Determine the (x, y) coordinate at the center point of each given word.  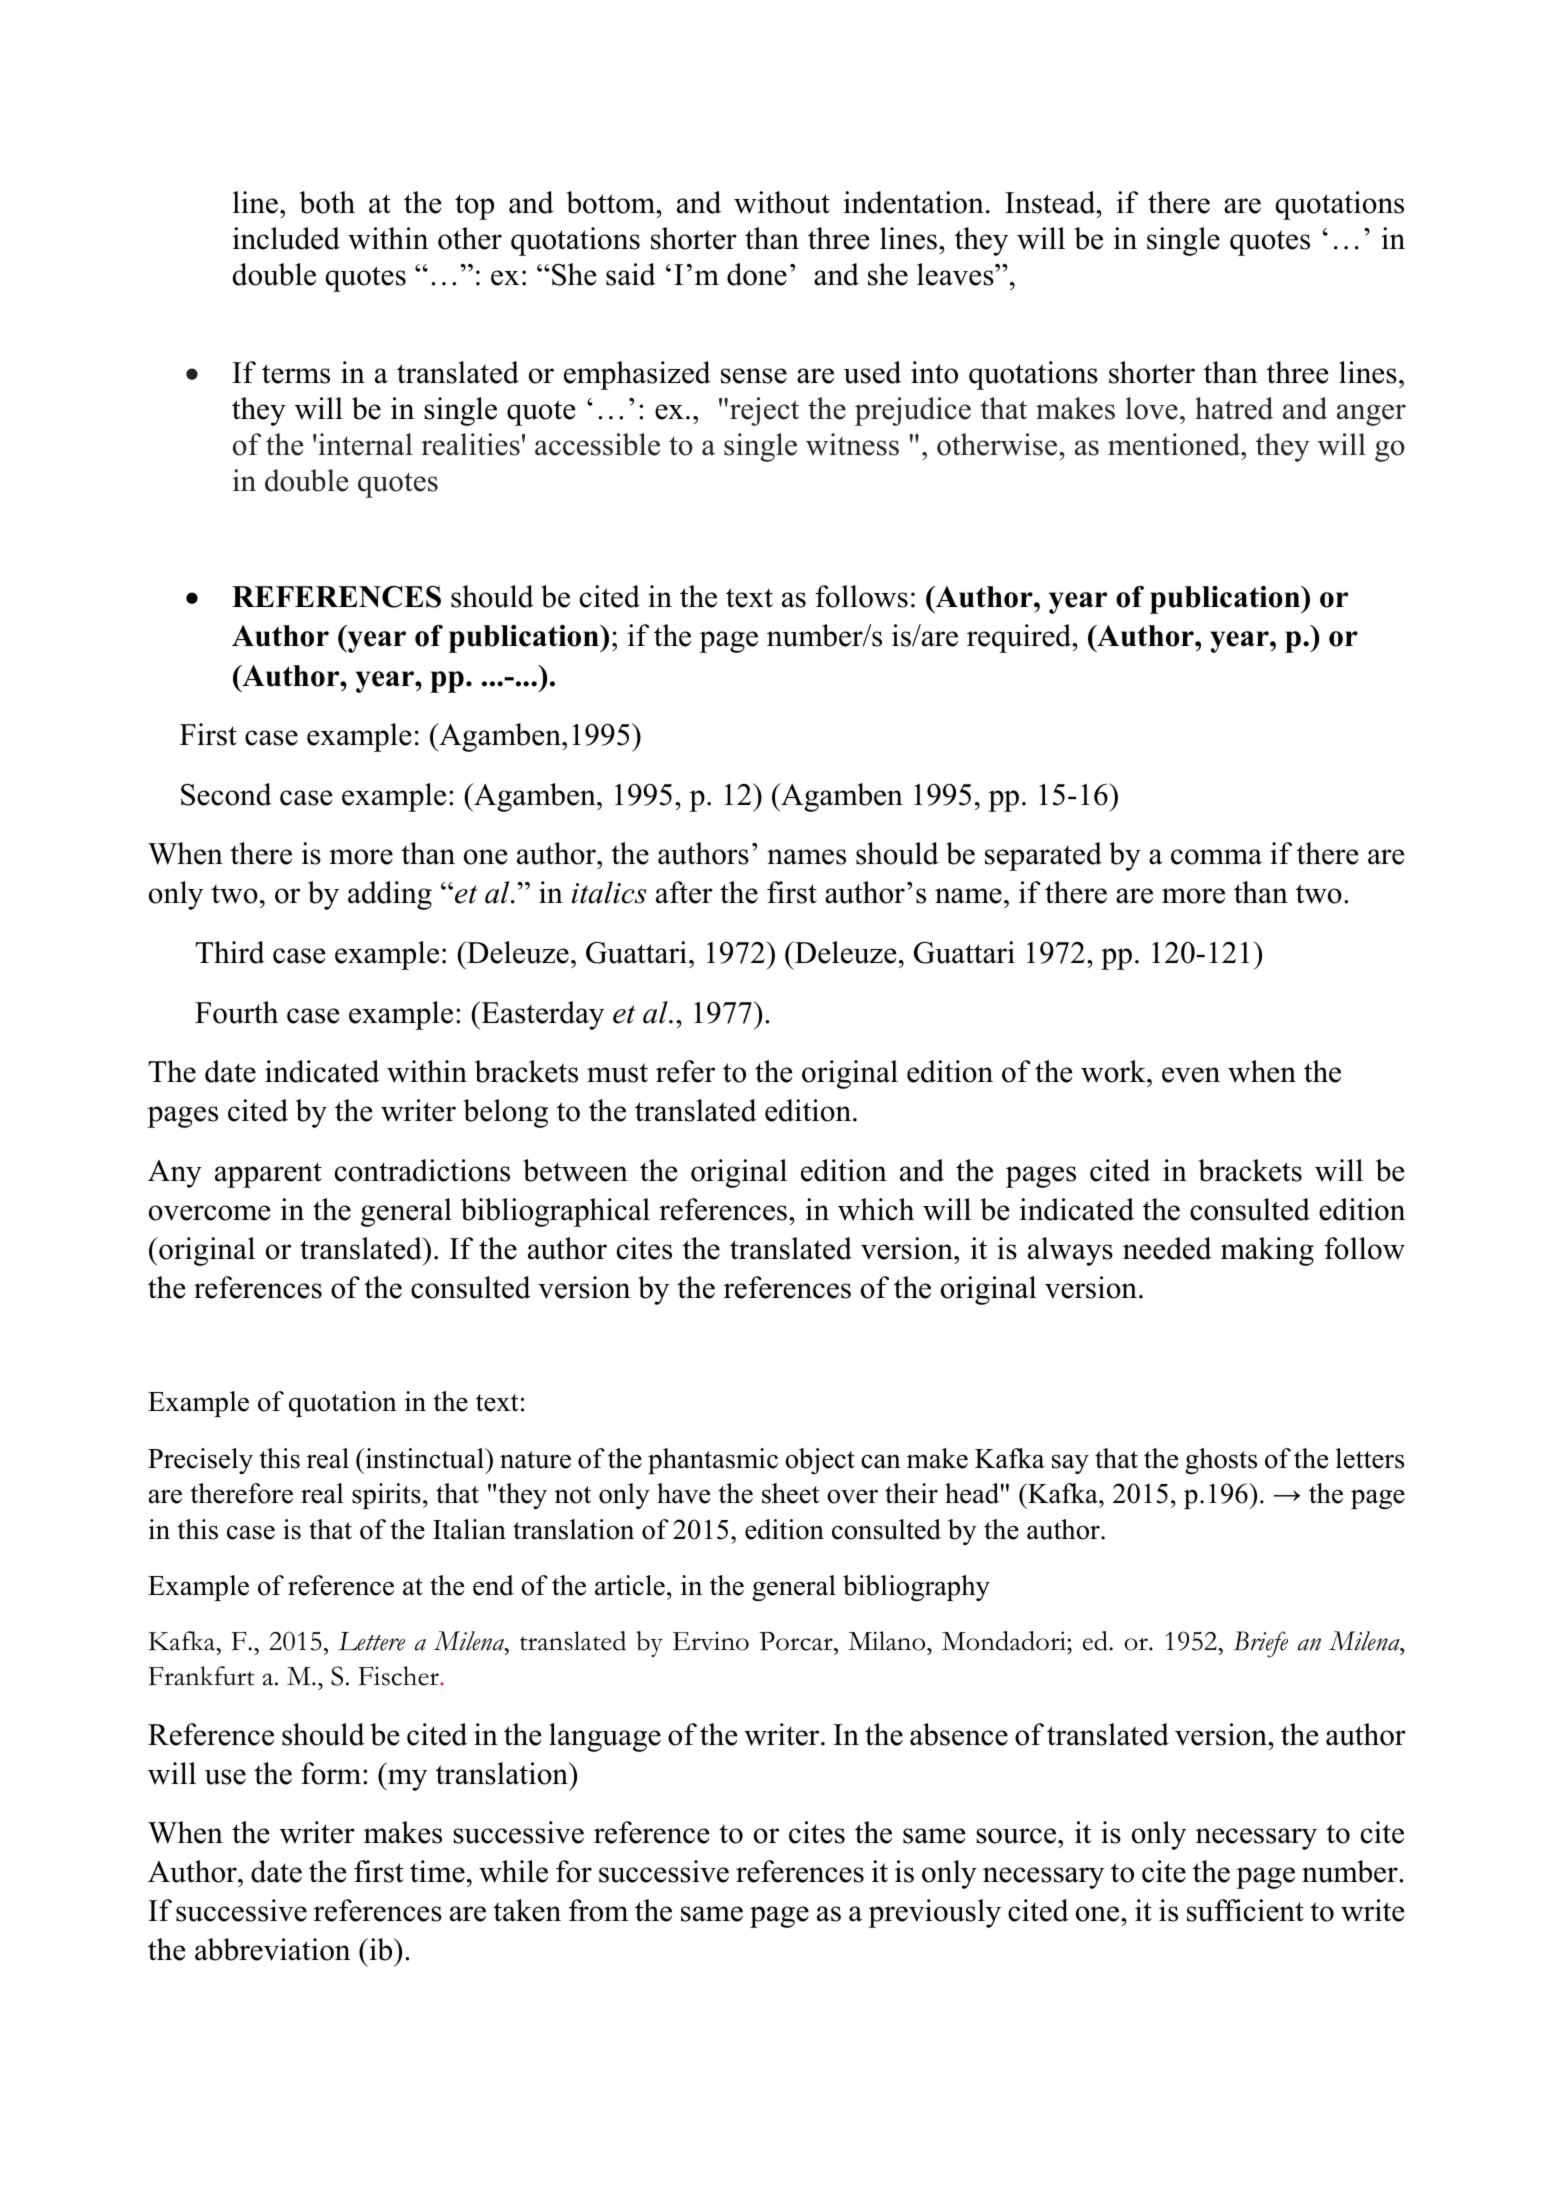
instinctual (424, 1458)
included (286, 238)
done (757, 274)
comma (1216, 857)
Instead (1051, 202)
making (1267, 1251)
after (684, 892)
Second (226, 794)
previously (934, 1913)
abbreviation (272, 1949)
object (820, 1461)
